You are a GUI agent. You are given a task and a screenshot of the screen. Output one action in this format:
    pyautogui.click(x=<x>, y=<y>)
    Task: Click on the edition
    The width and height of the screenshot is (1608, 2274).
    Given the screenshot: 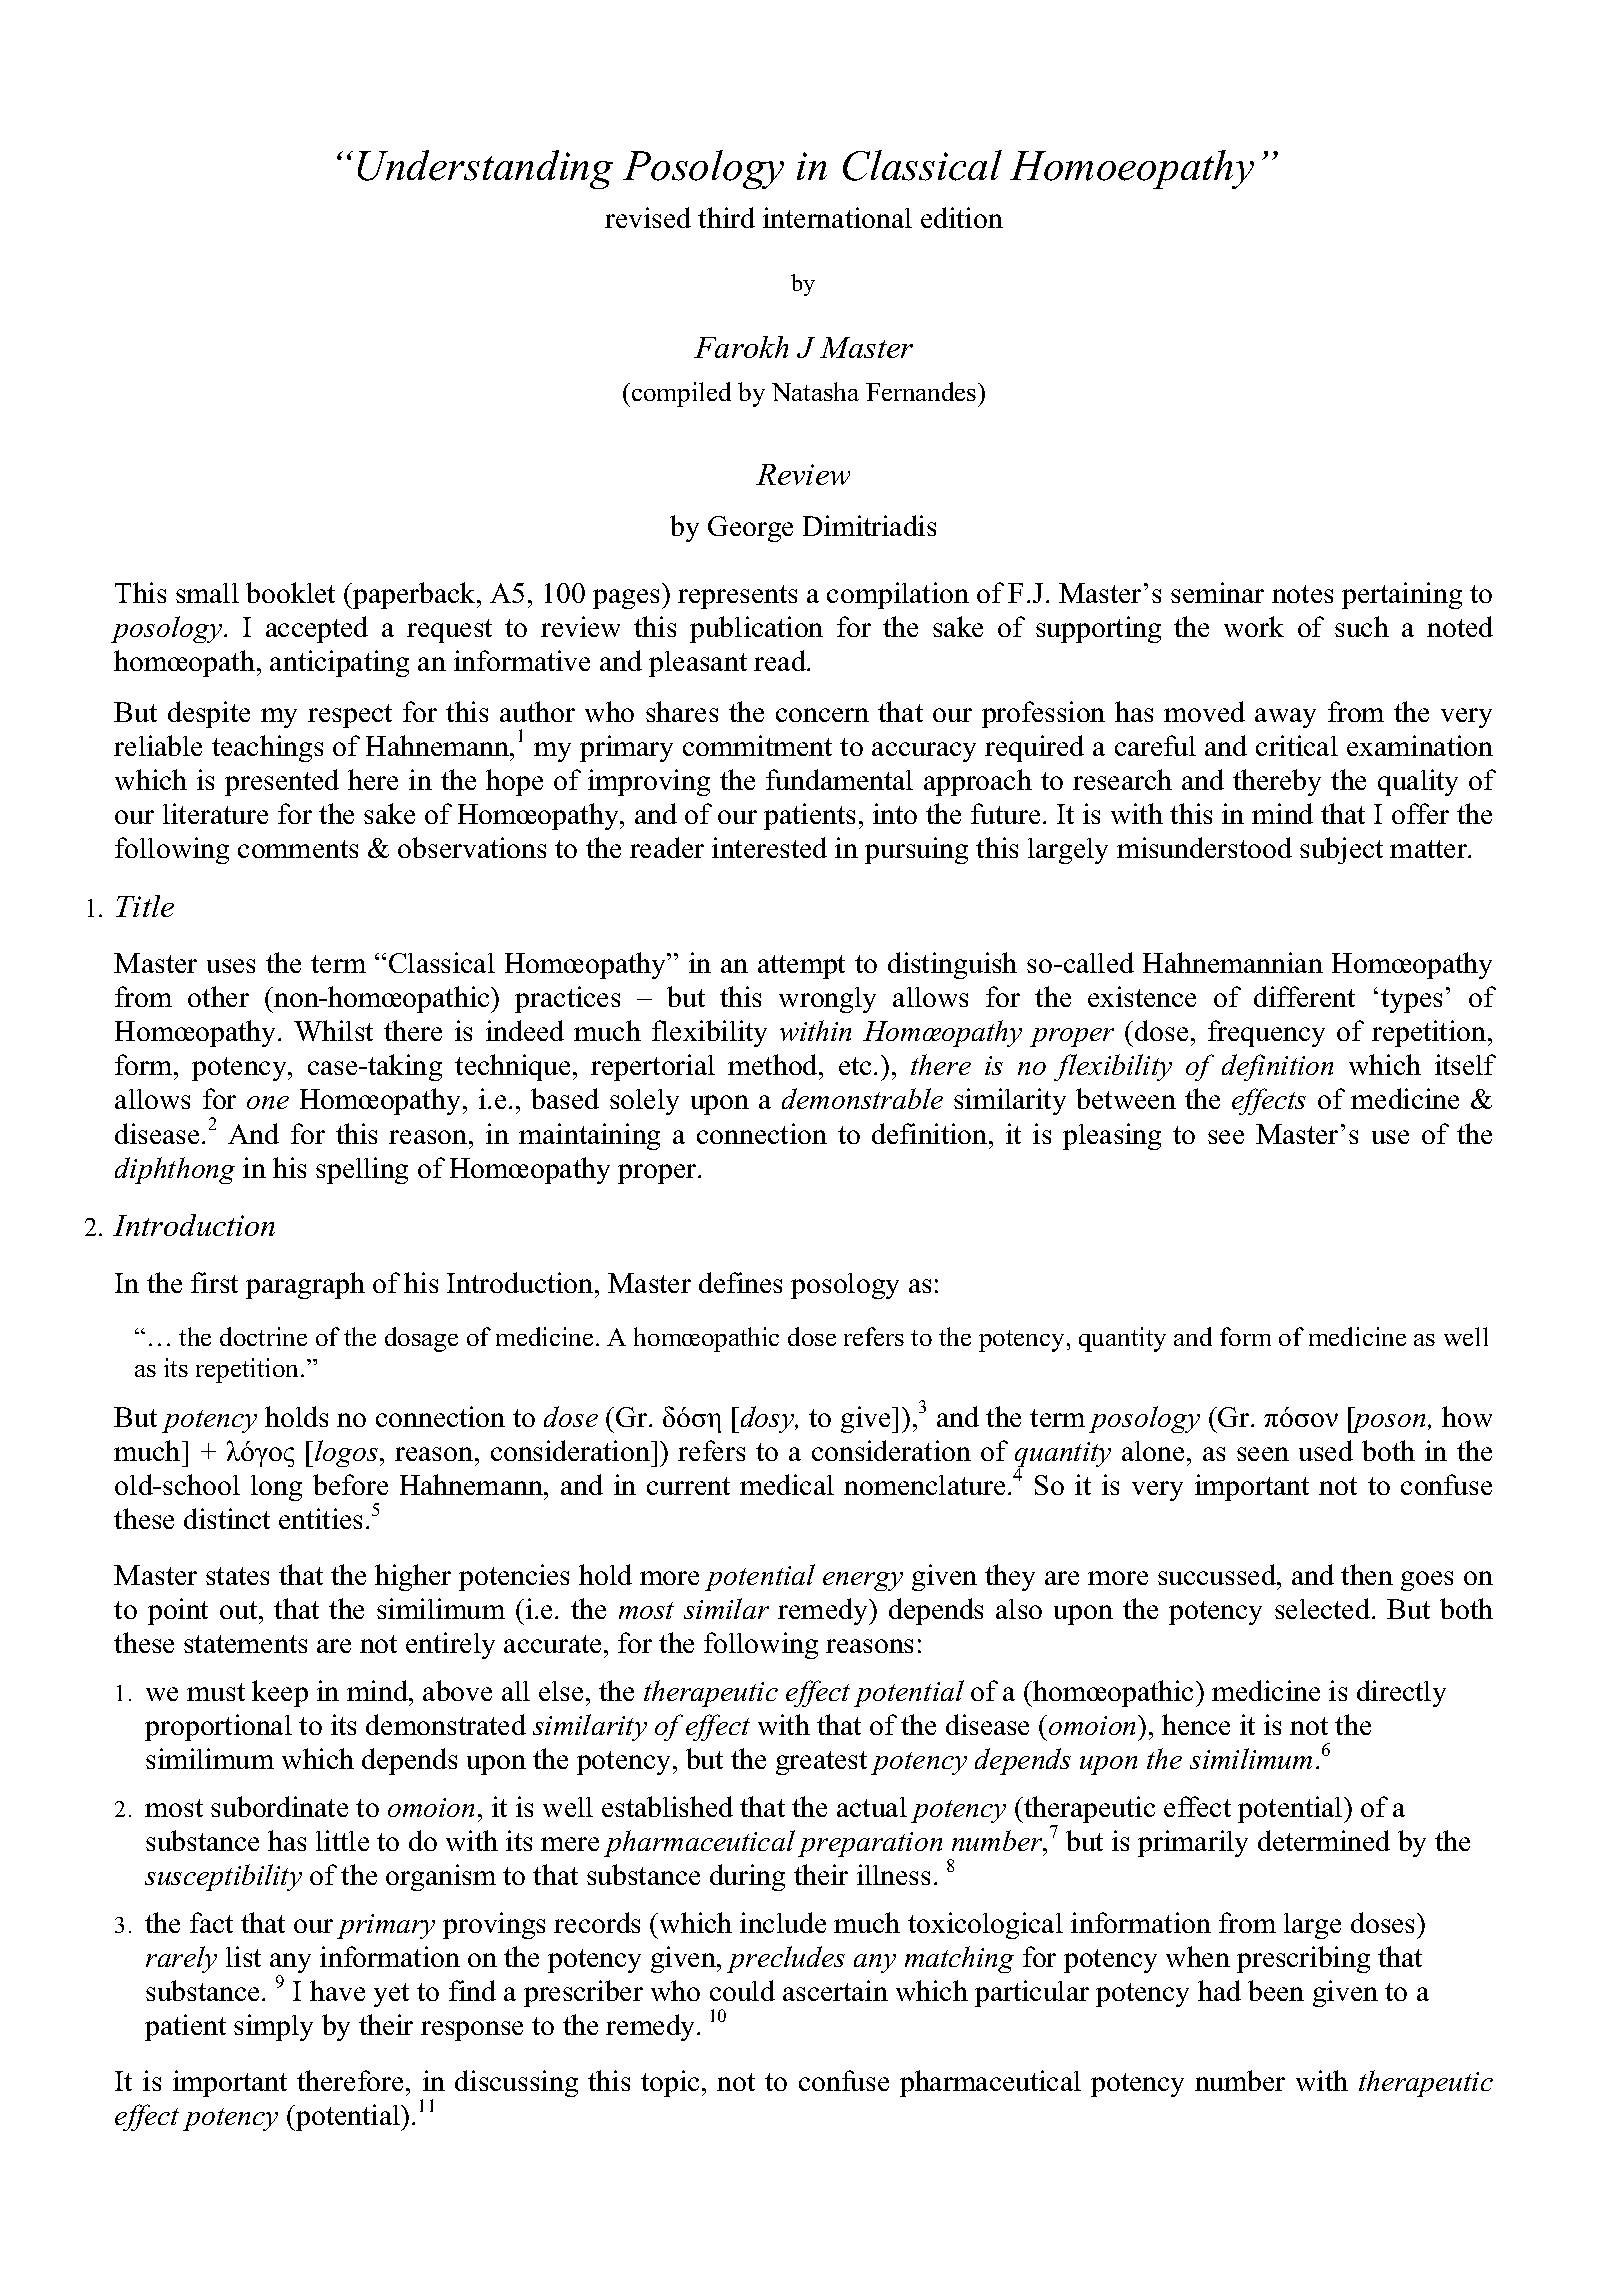 What is the action you would take?
    pyautogui.click(x=962, y=217)
